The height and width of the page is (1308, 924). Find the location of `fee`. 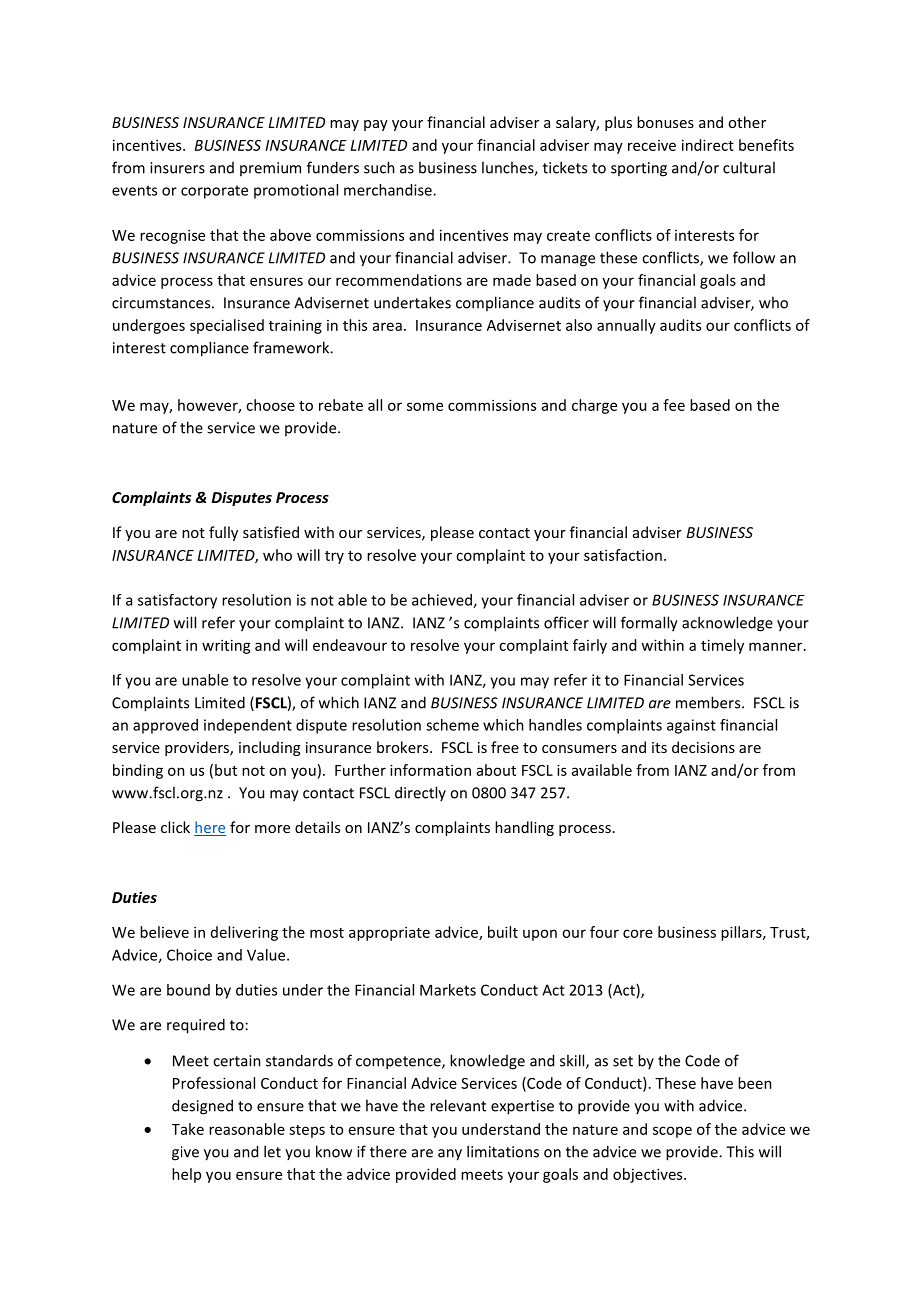

fee is located at coordinates (674, 405).
